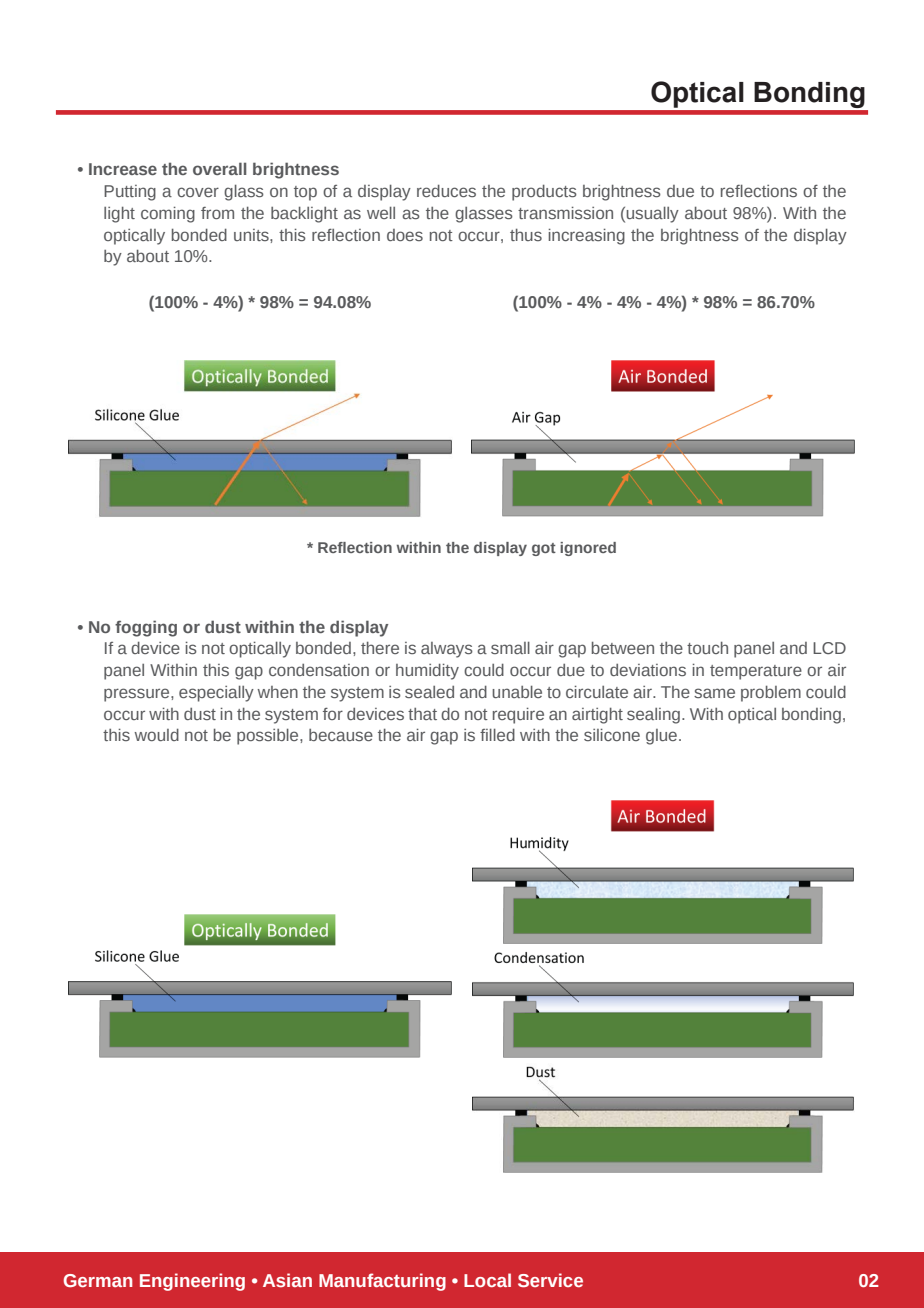  Describe the element at coordinates (544, 549) in the screenshot. I see `got` at that location.
